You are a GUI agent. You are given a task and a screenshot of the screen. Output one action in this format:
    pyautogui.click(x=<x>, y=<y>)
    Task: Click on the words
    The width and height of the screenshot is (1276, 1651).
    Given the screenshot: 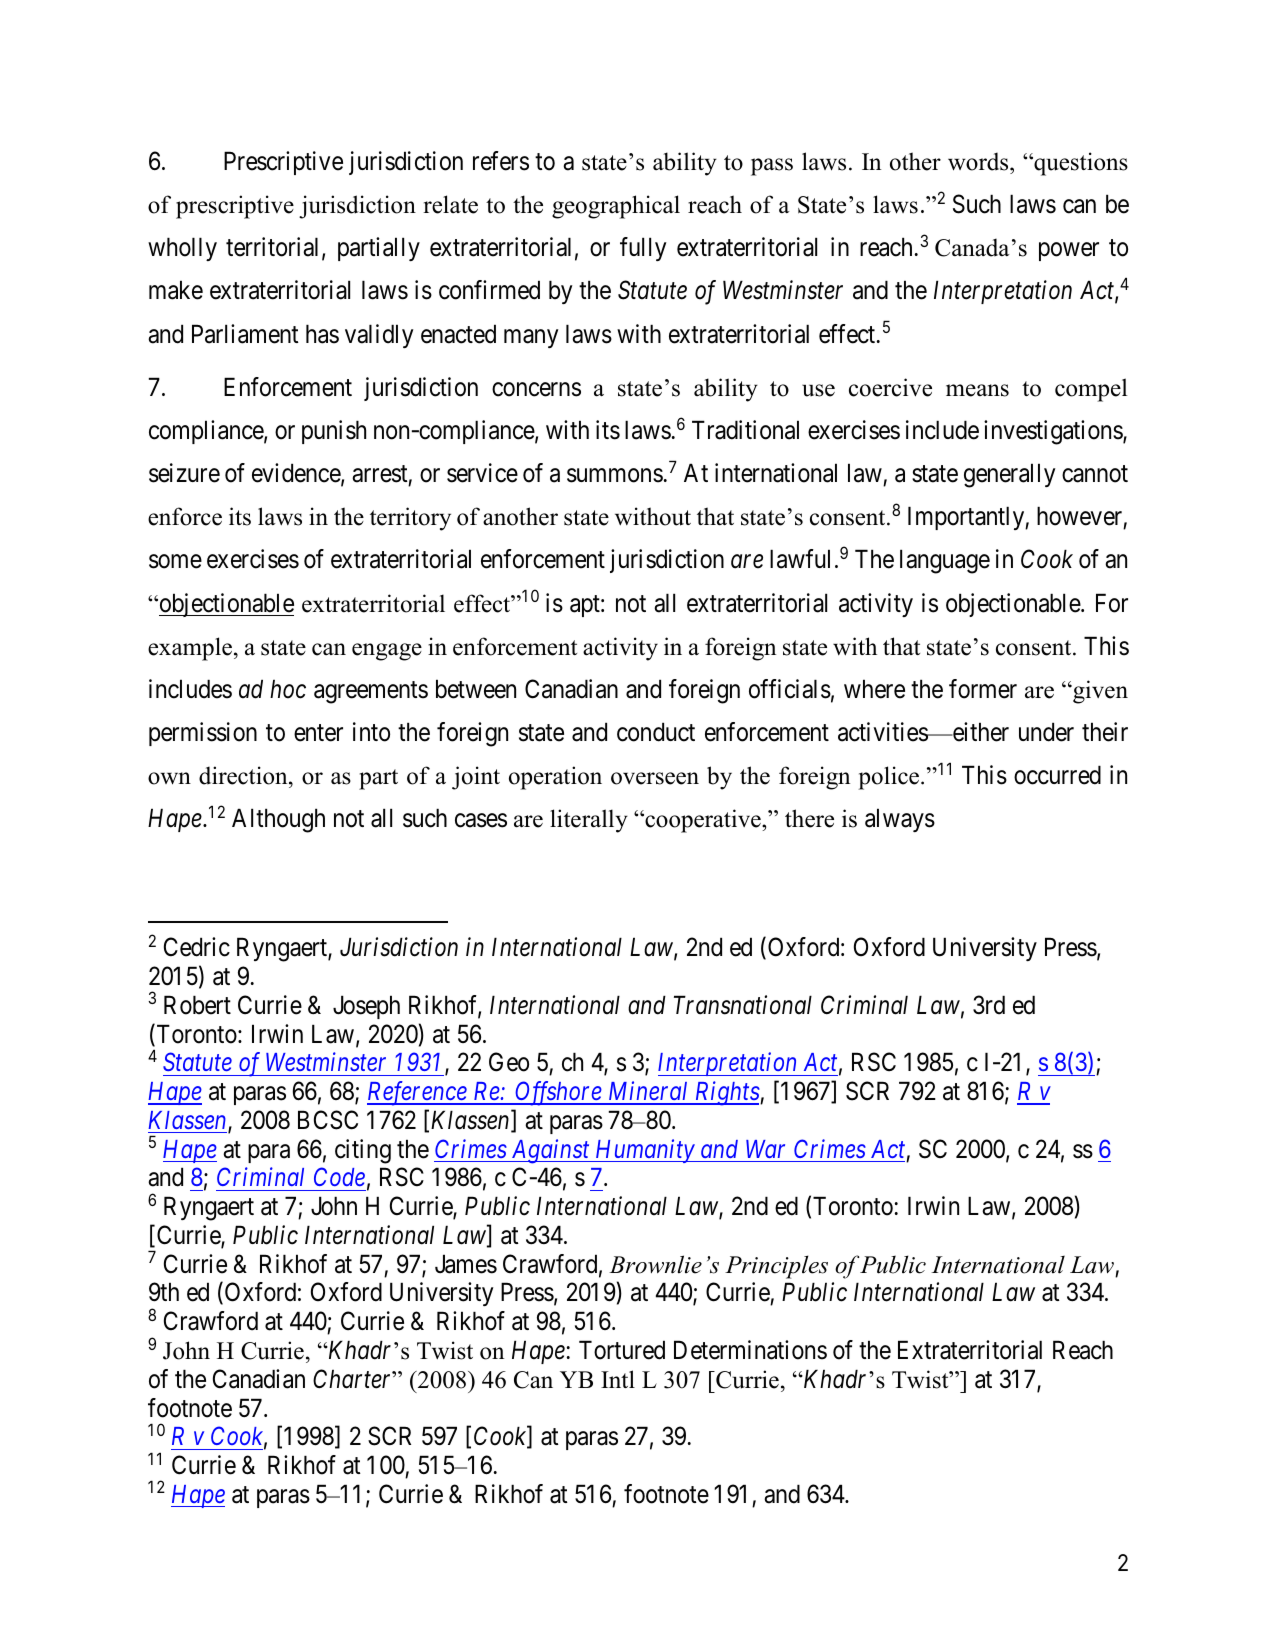 What is the action you would take?
    pyautogui.click(x=979, y=161)
